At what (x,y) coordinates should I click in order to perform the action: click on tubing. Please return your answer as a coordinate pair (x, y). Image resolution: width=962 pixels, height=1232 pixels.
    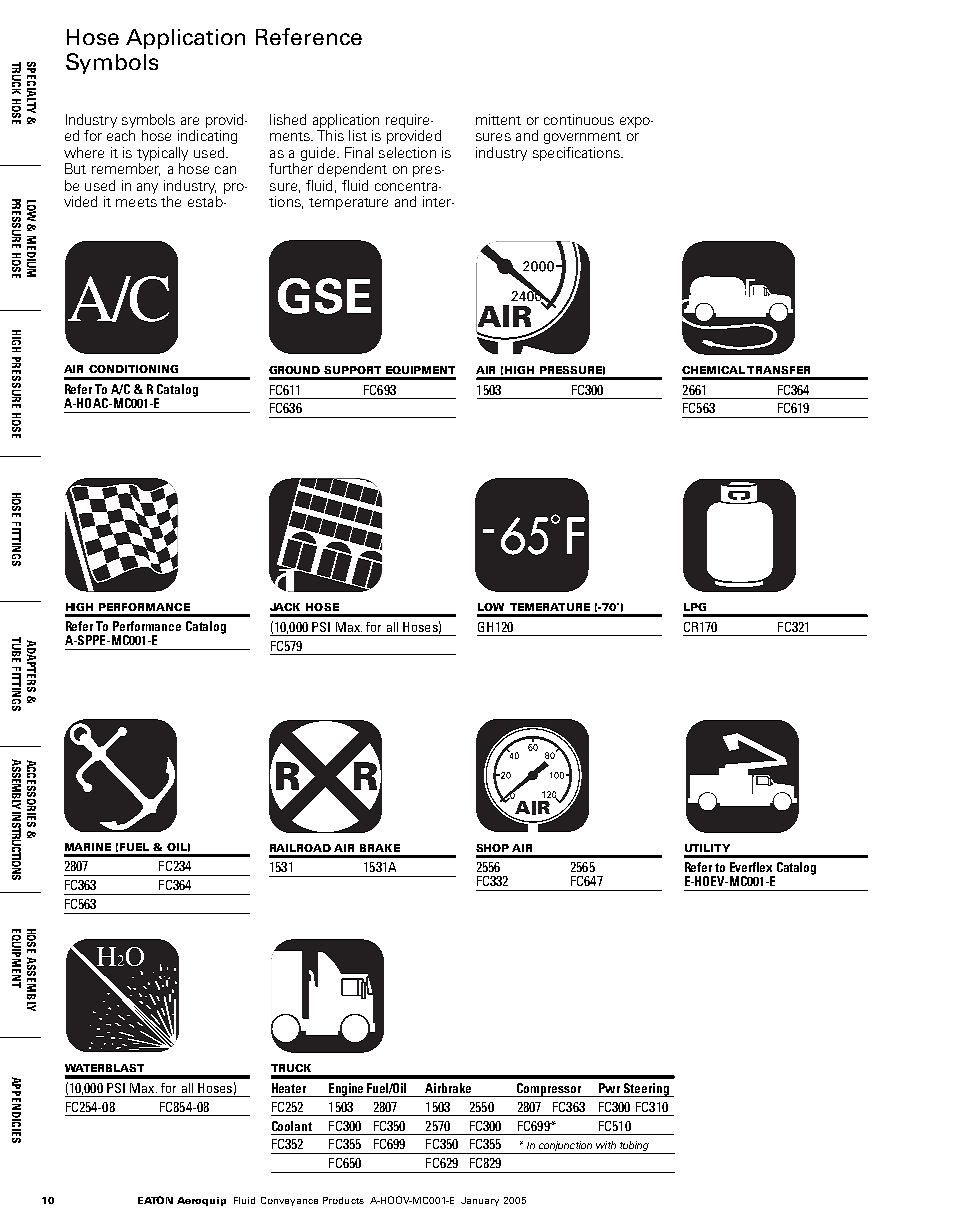
    Looking at the image, I should click on (634, 1147).
